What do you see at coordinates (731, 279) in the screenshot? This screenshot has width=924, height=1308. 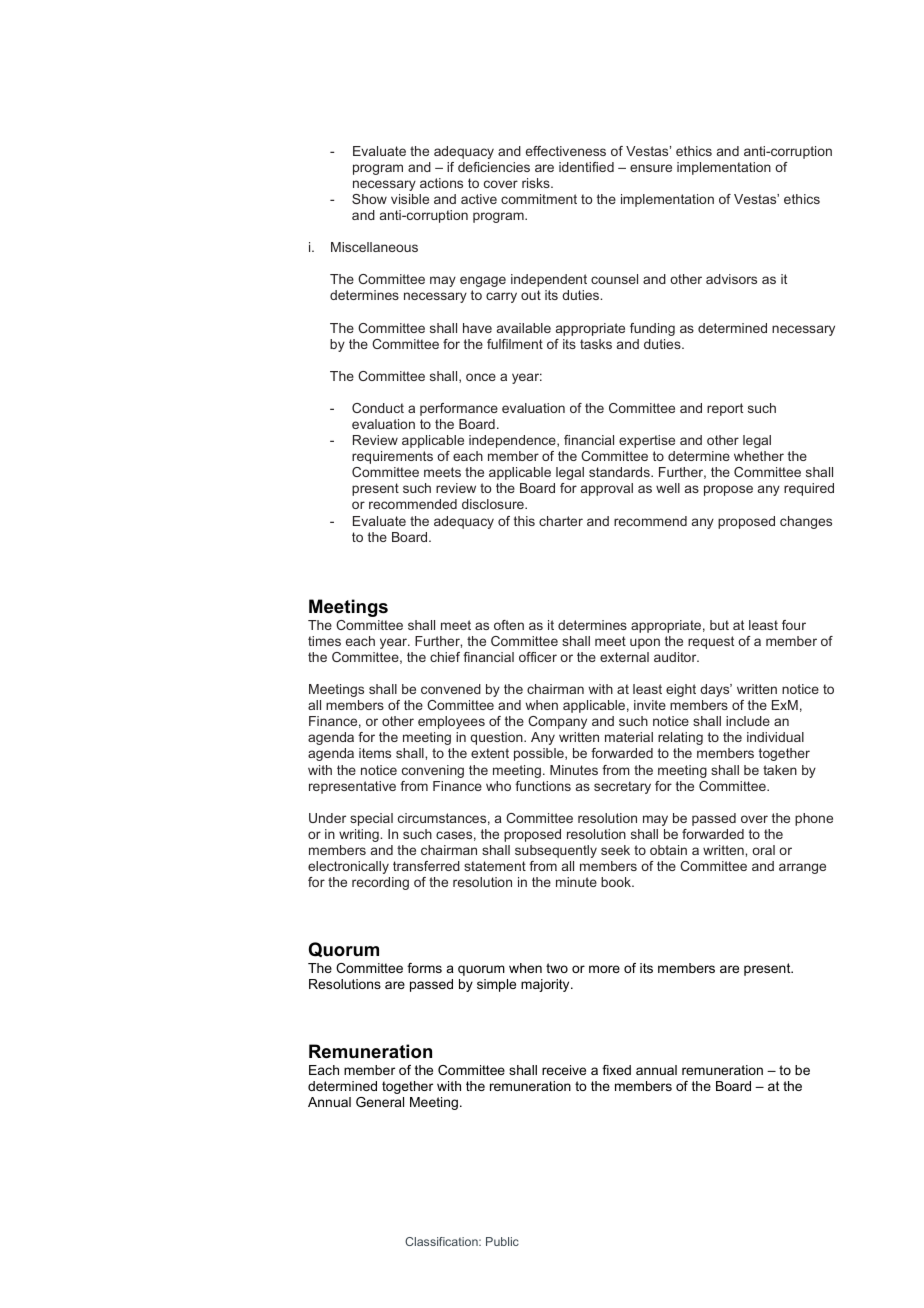 I see `advisors` at bounding box center [731, 279].
